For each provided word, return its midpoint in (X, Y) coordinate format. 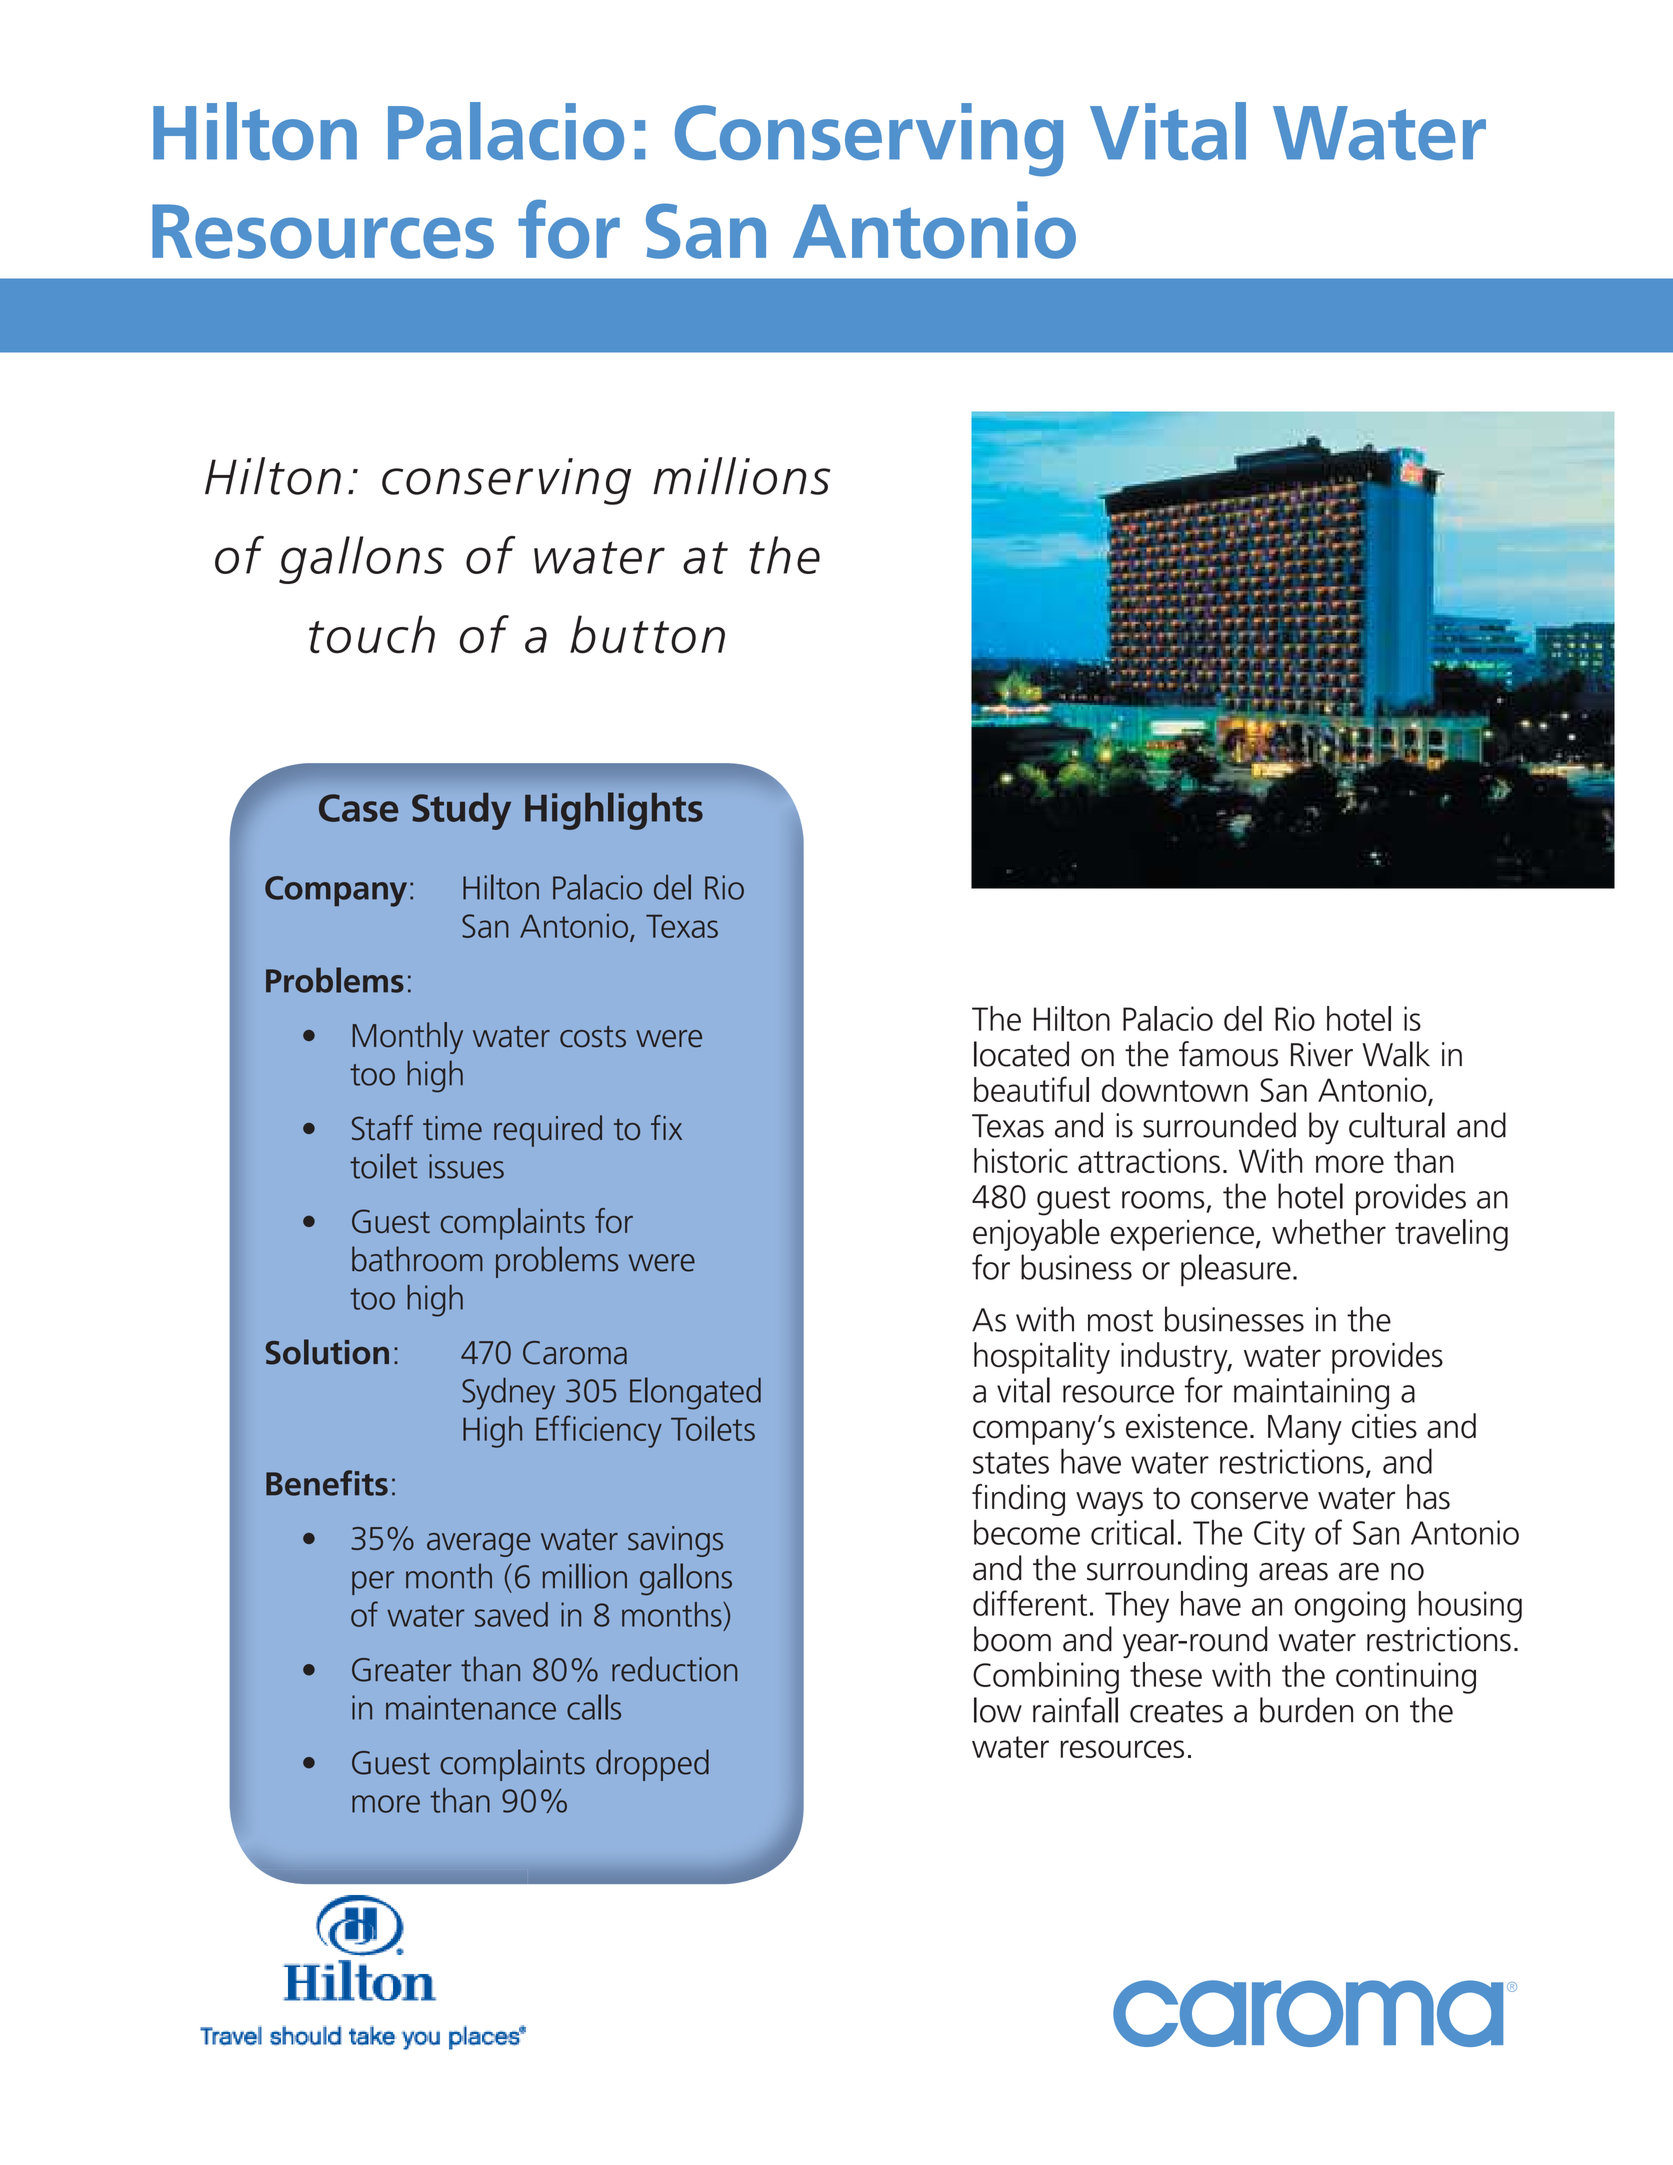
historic (1021, 1160)
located (1021, 1054)
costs (593, 1037)
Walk (1396, 1054)
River (1322, 1054)
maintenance (471, 1707)
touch (372, 634)
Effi (556, 1428)
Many (1305, 1430)
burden (1306, 1710)
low (998, 1710)
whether (1329, 1231)
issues (466, 1166)
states (1011, 1463)
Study (461, 811)
